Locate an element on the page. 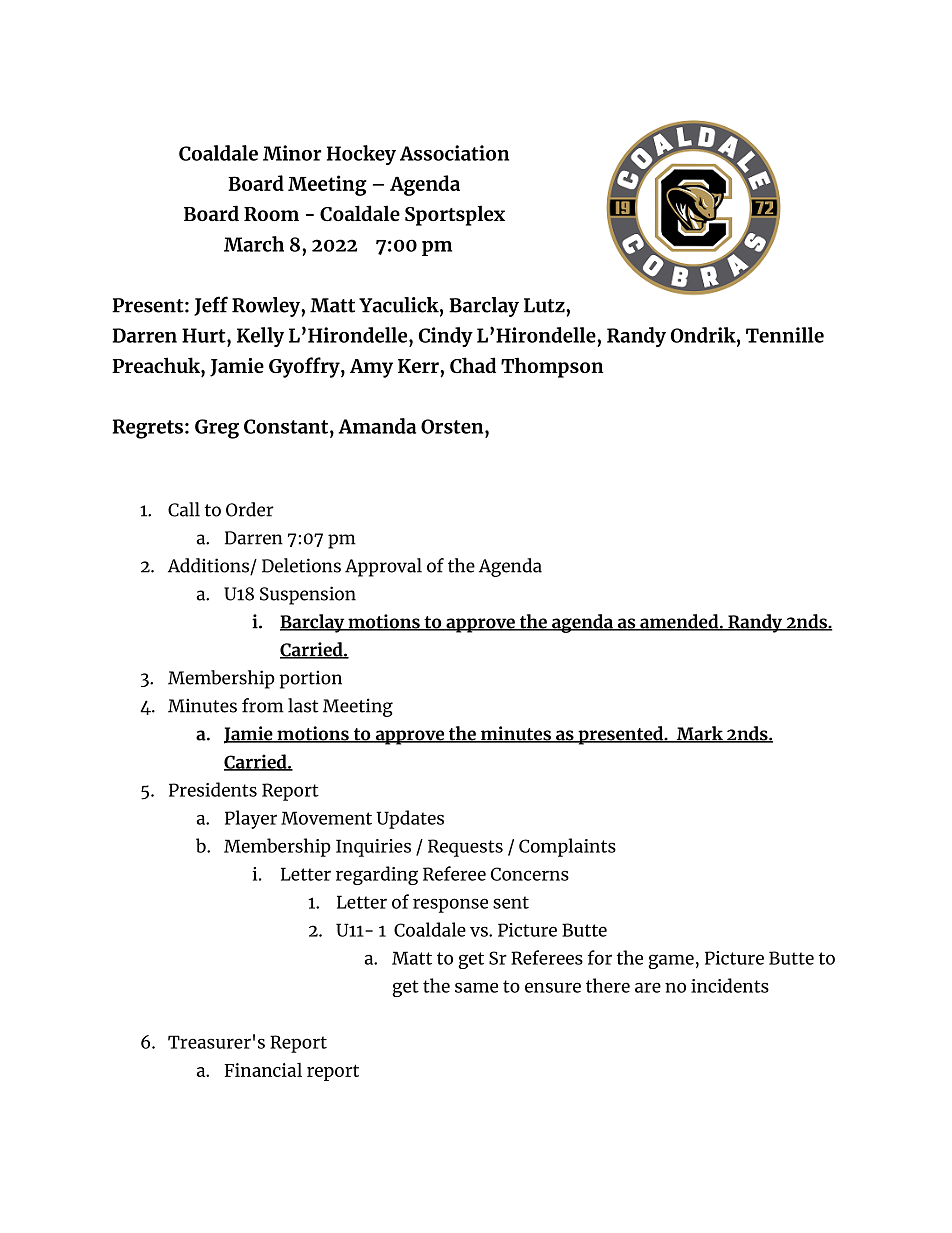 The height and width of the document is (1233, 952). Suspension is located at coordinates (308, 595).
